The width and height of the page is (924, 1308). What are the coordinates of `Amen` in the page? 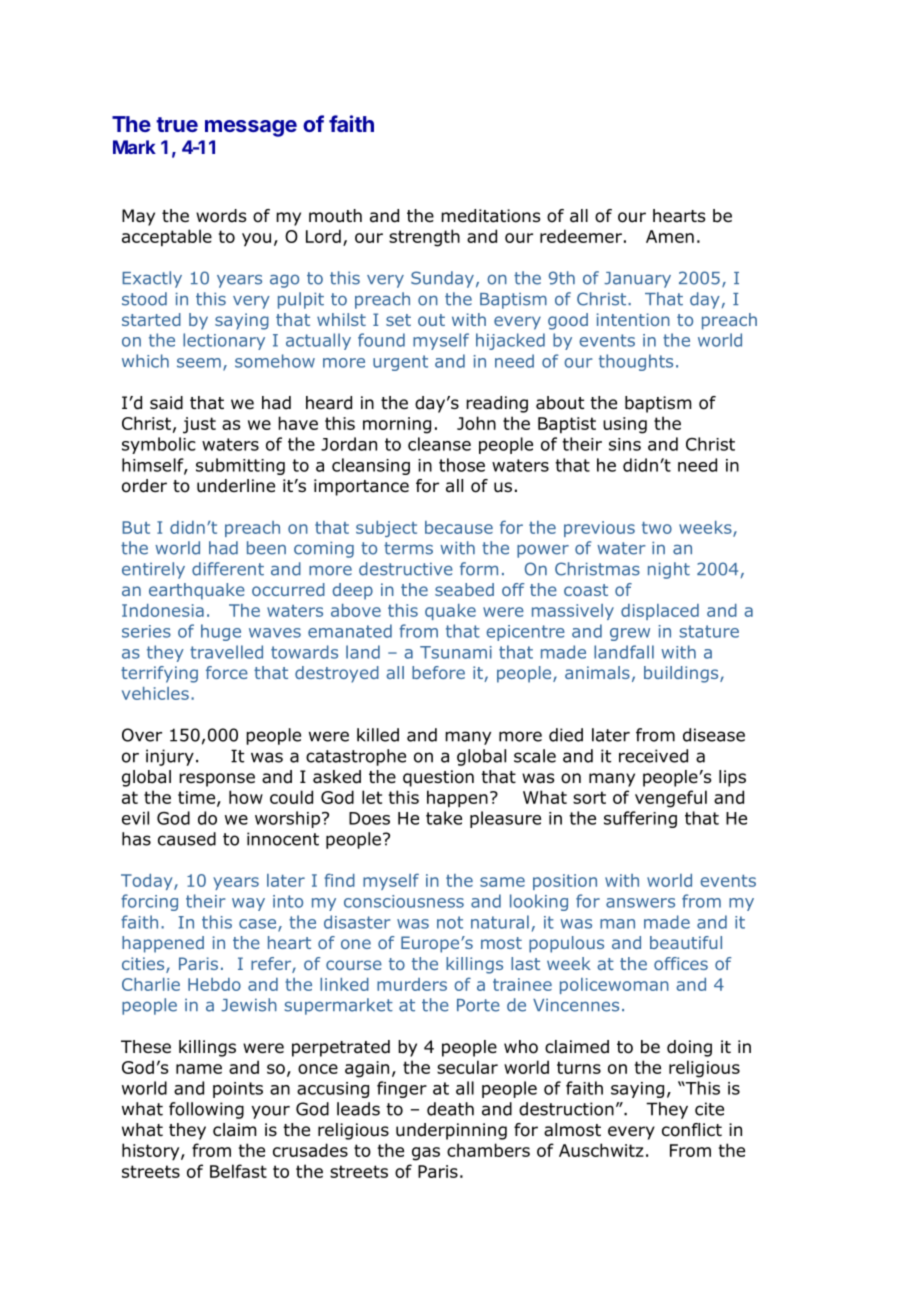 It's located at (670, 236).
